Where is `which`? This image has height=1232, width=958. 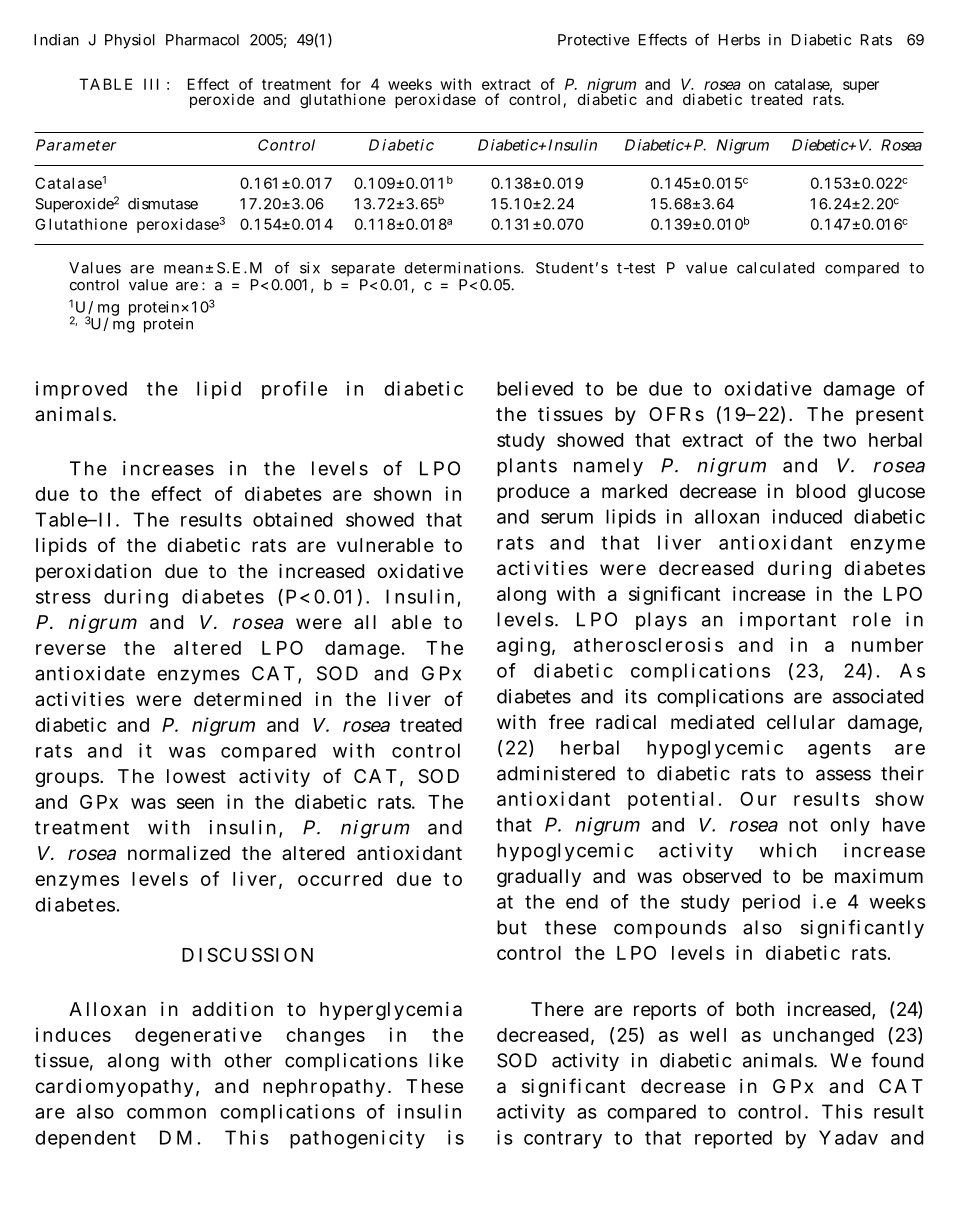
which is located at coordinates (788, 850).
